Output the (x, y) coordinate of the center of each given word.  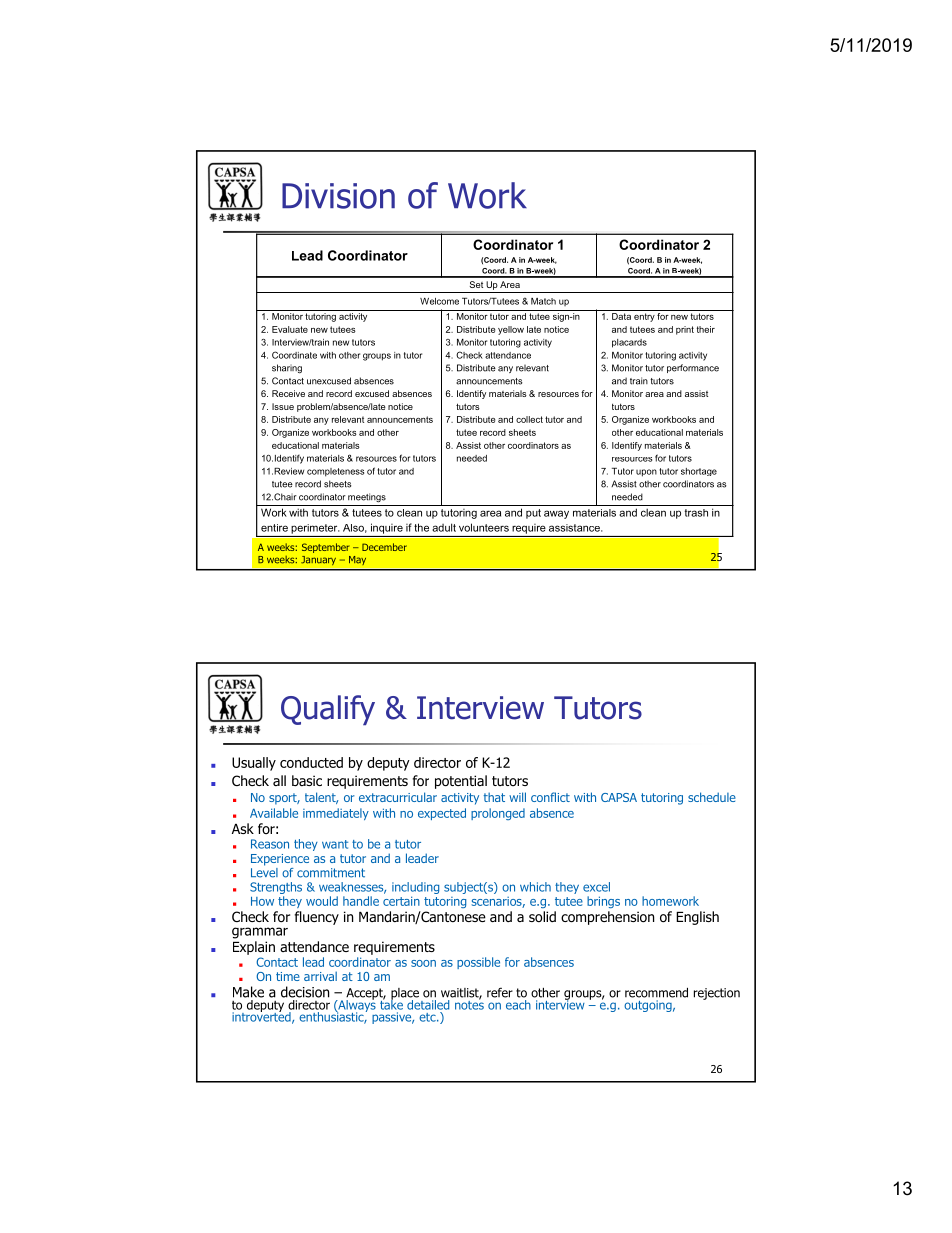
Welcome (439, 301)
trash (696, 513)
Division (338, 196)
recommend (656, 993)
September (325, 548)
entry (644, 317)
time (288, 976)
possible (478, 963)
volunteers (484, 527)
